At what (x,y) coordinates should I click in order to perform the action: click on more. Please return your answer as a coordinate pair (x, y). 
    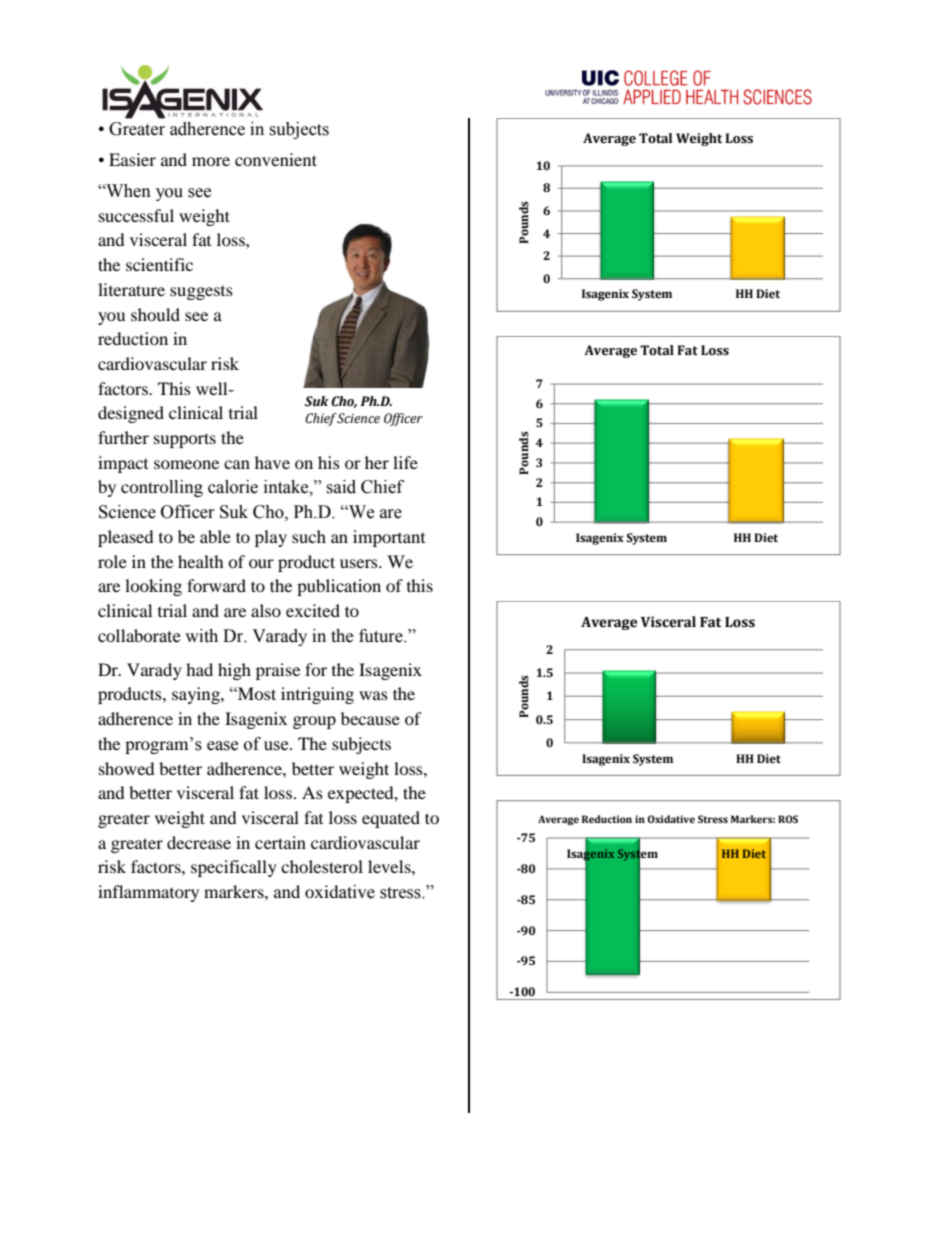
    Looking at the image, I should click on (211, 161).
